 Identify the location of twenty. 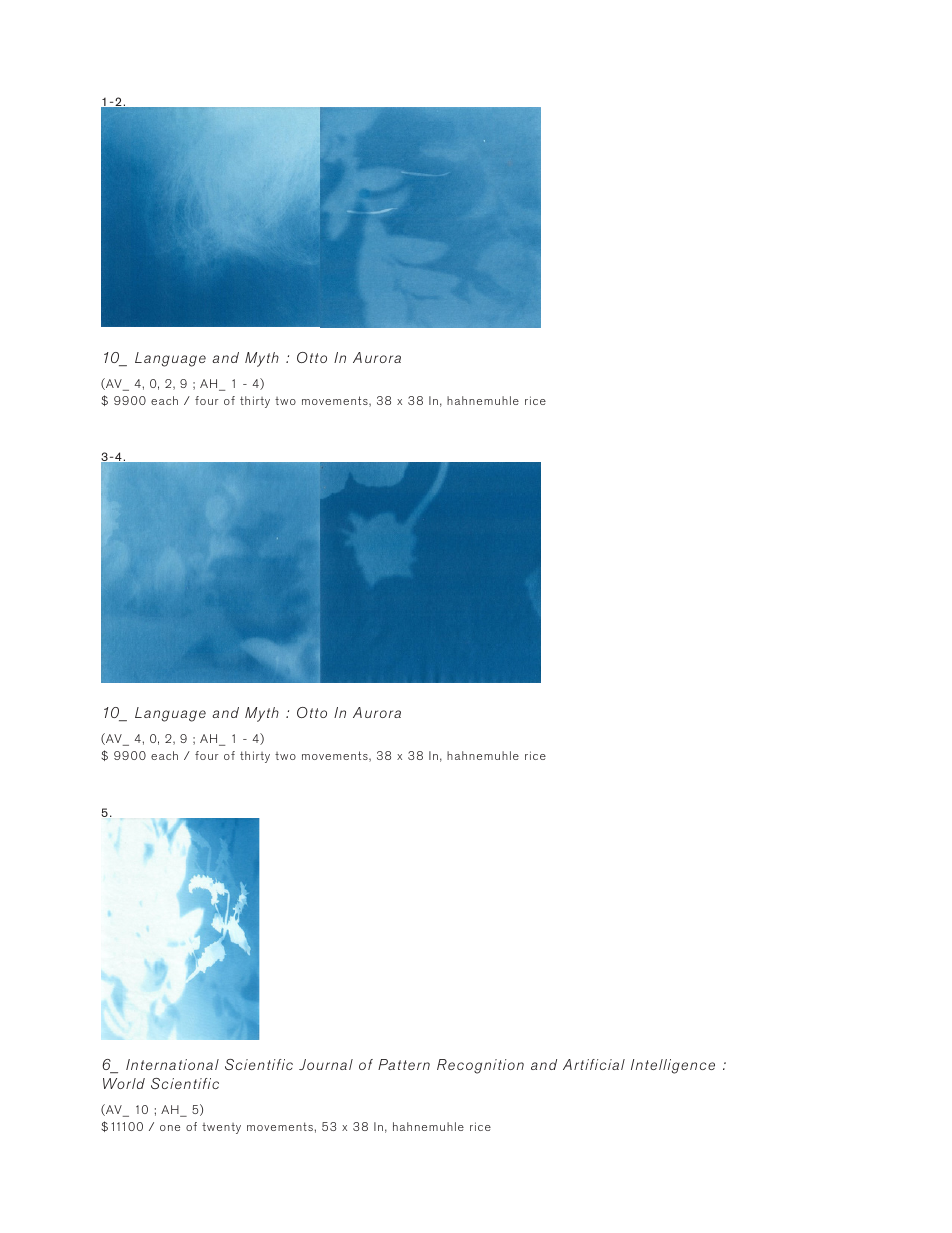
(221, 1128).
